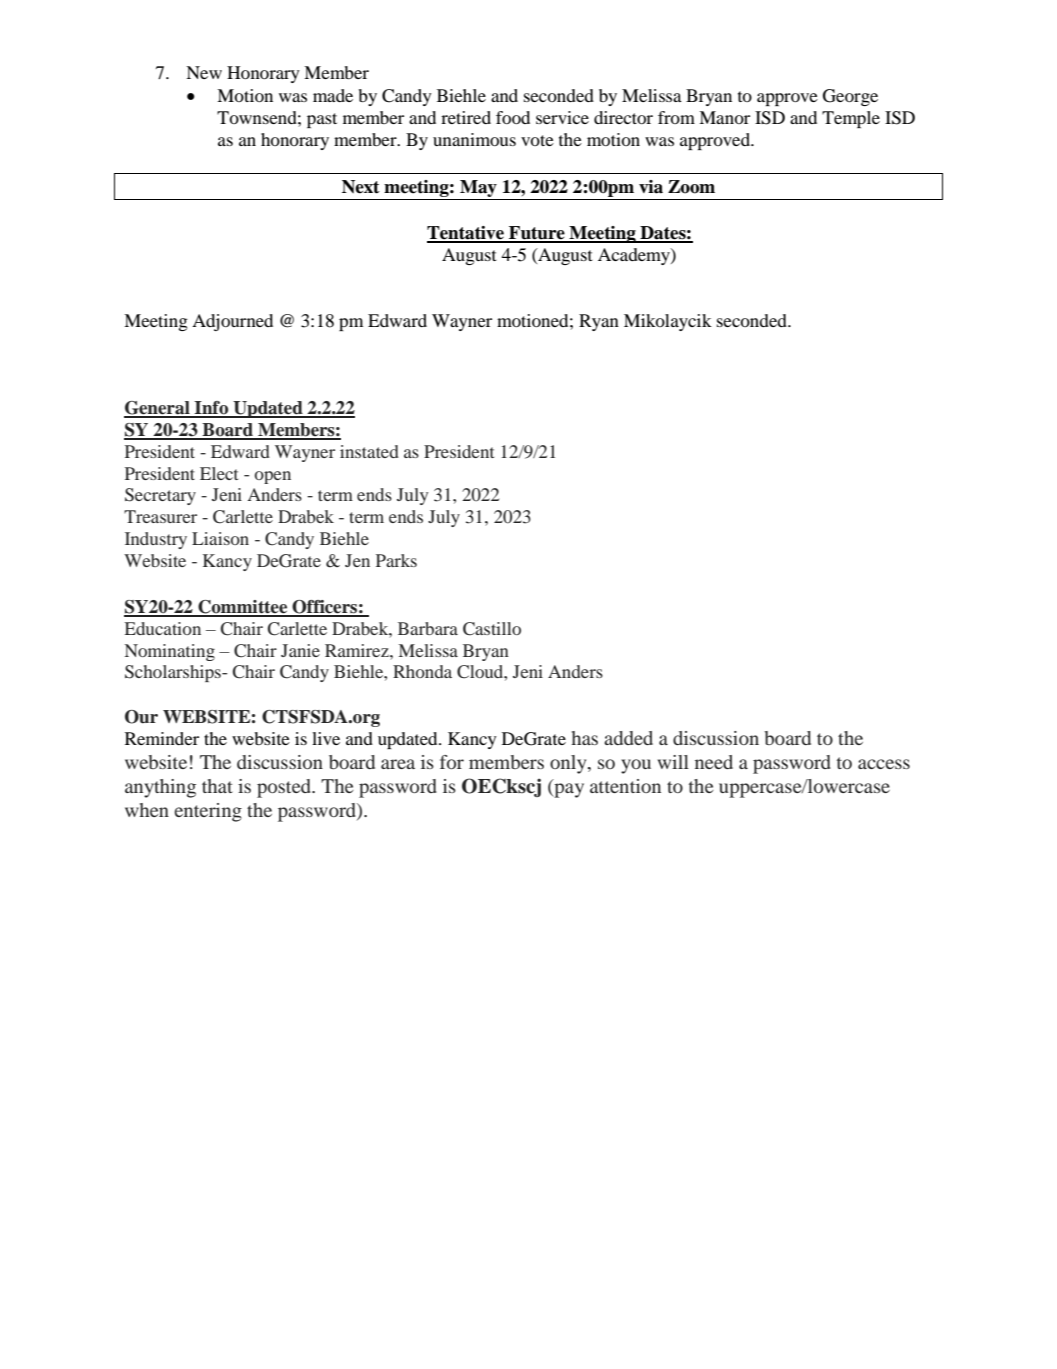 This document has height=1369, width=1057. I want to click on New, so click(204, 72).
